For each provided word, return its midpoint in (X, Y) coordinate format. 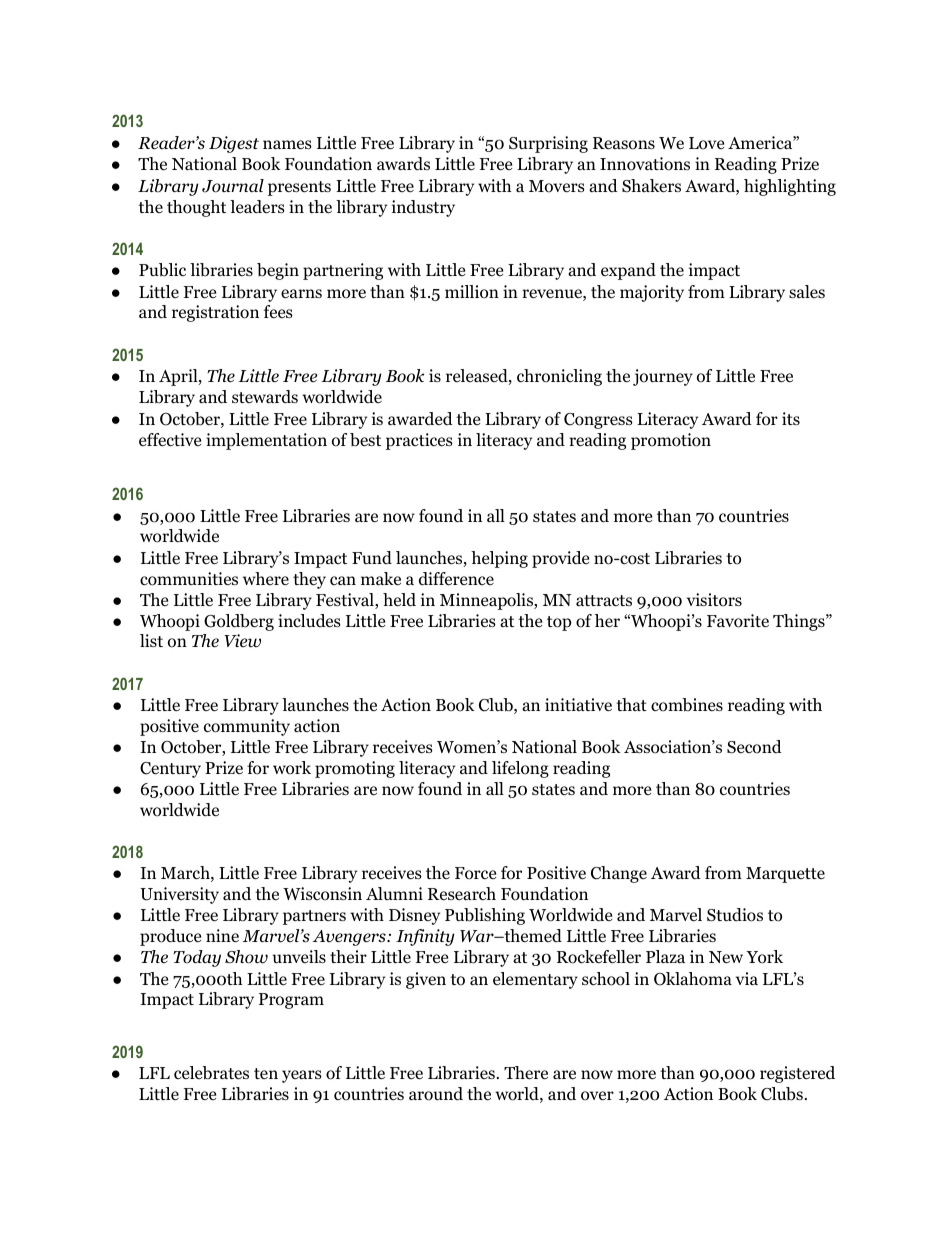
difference (456, 579)
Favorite (738, 621)
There (526, 1073)
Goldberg (239, 622)
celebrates (211, 1073)
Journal (233, 186)
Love (706, 143)
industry (423, 208)
